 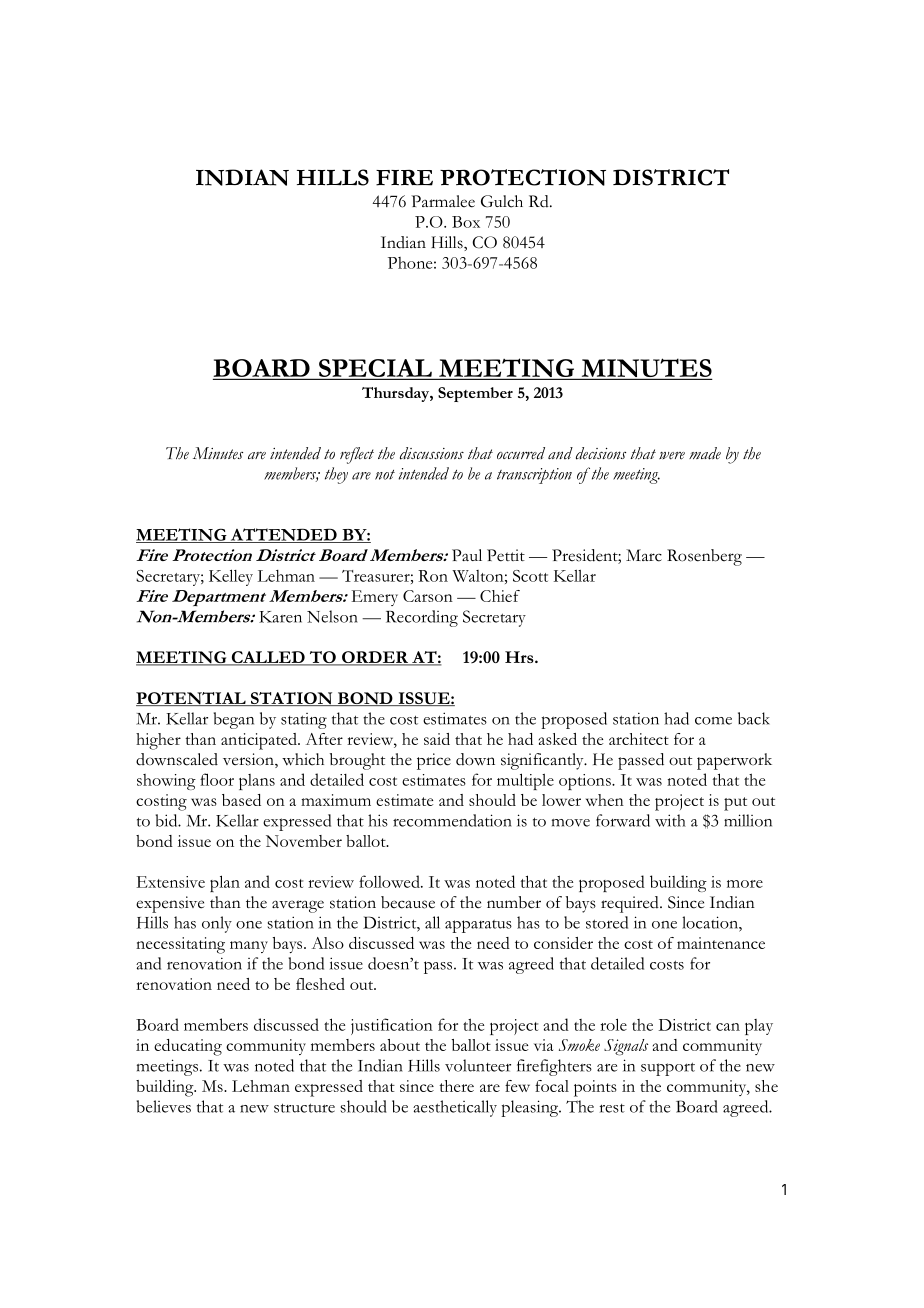 I want to click on made, so click(x=705, y=453).
